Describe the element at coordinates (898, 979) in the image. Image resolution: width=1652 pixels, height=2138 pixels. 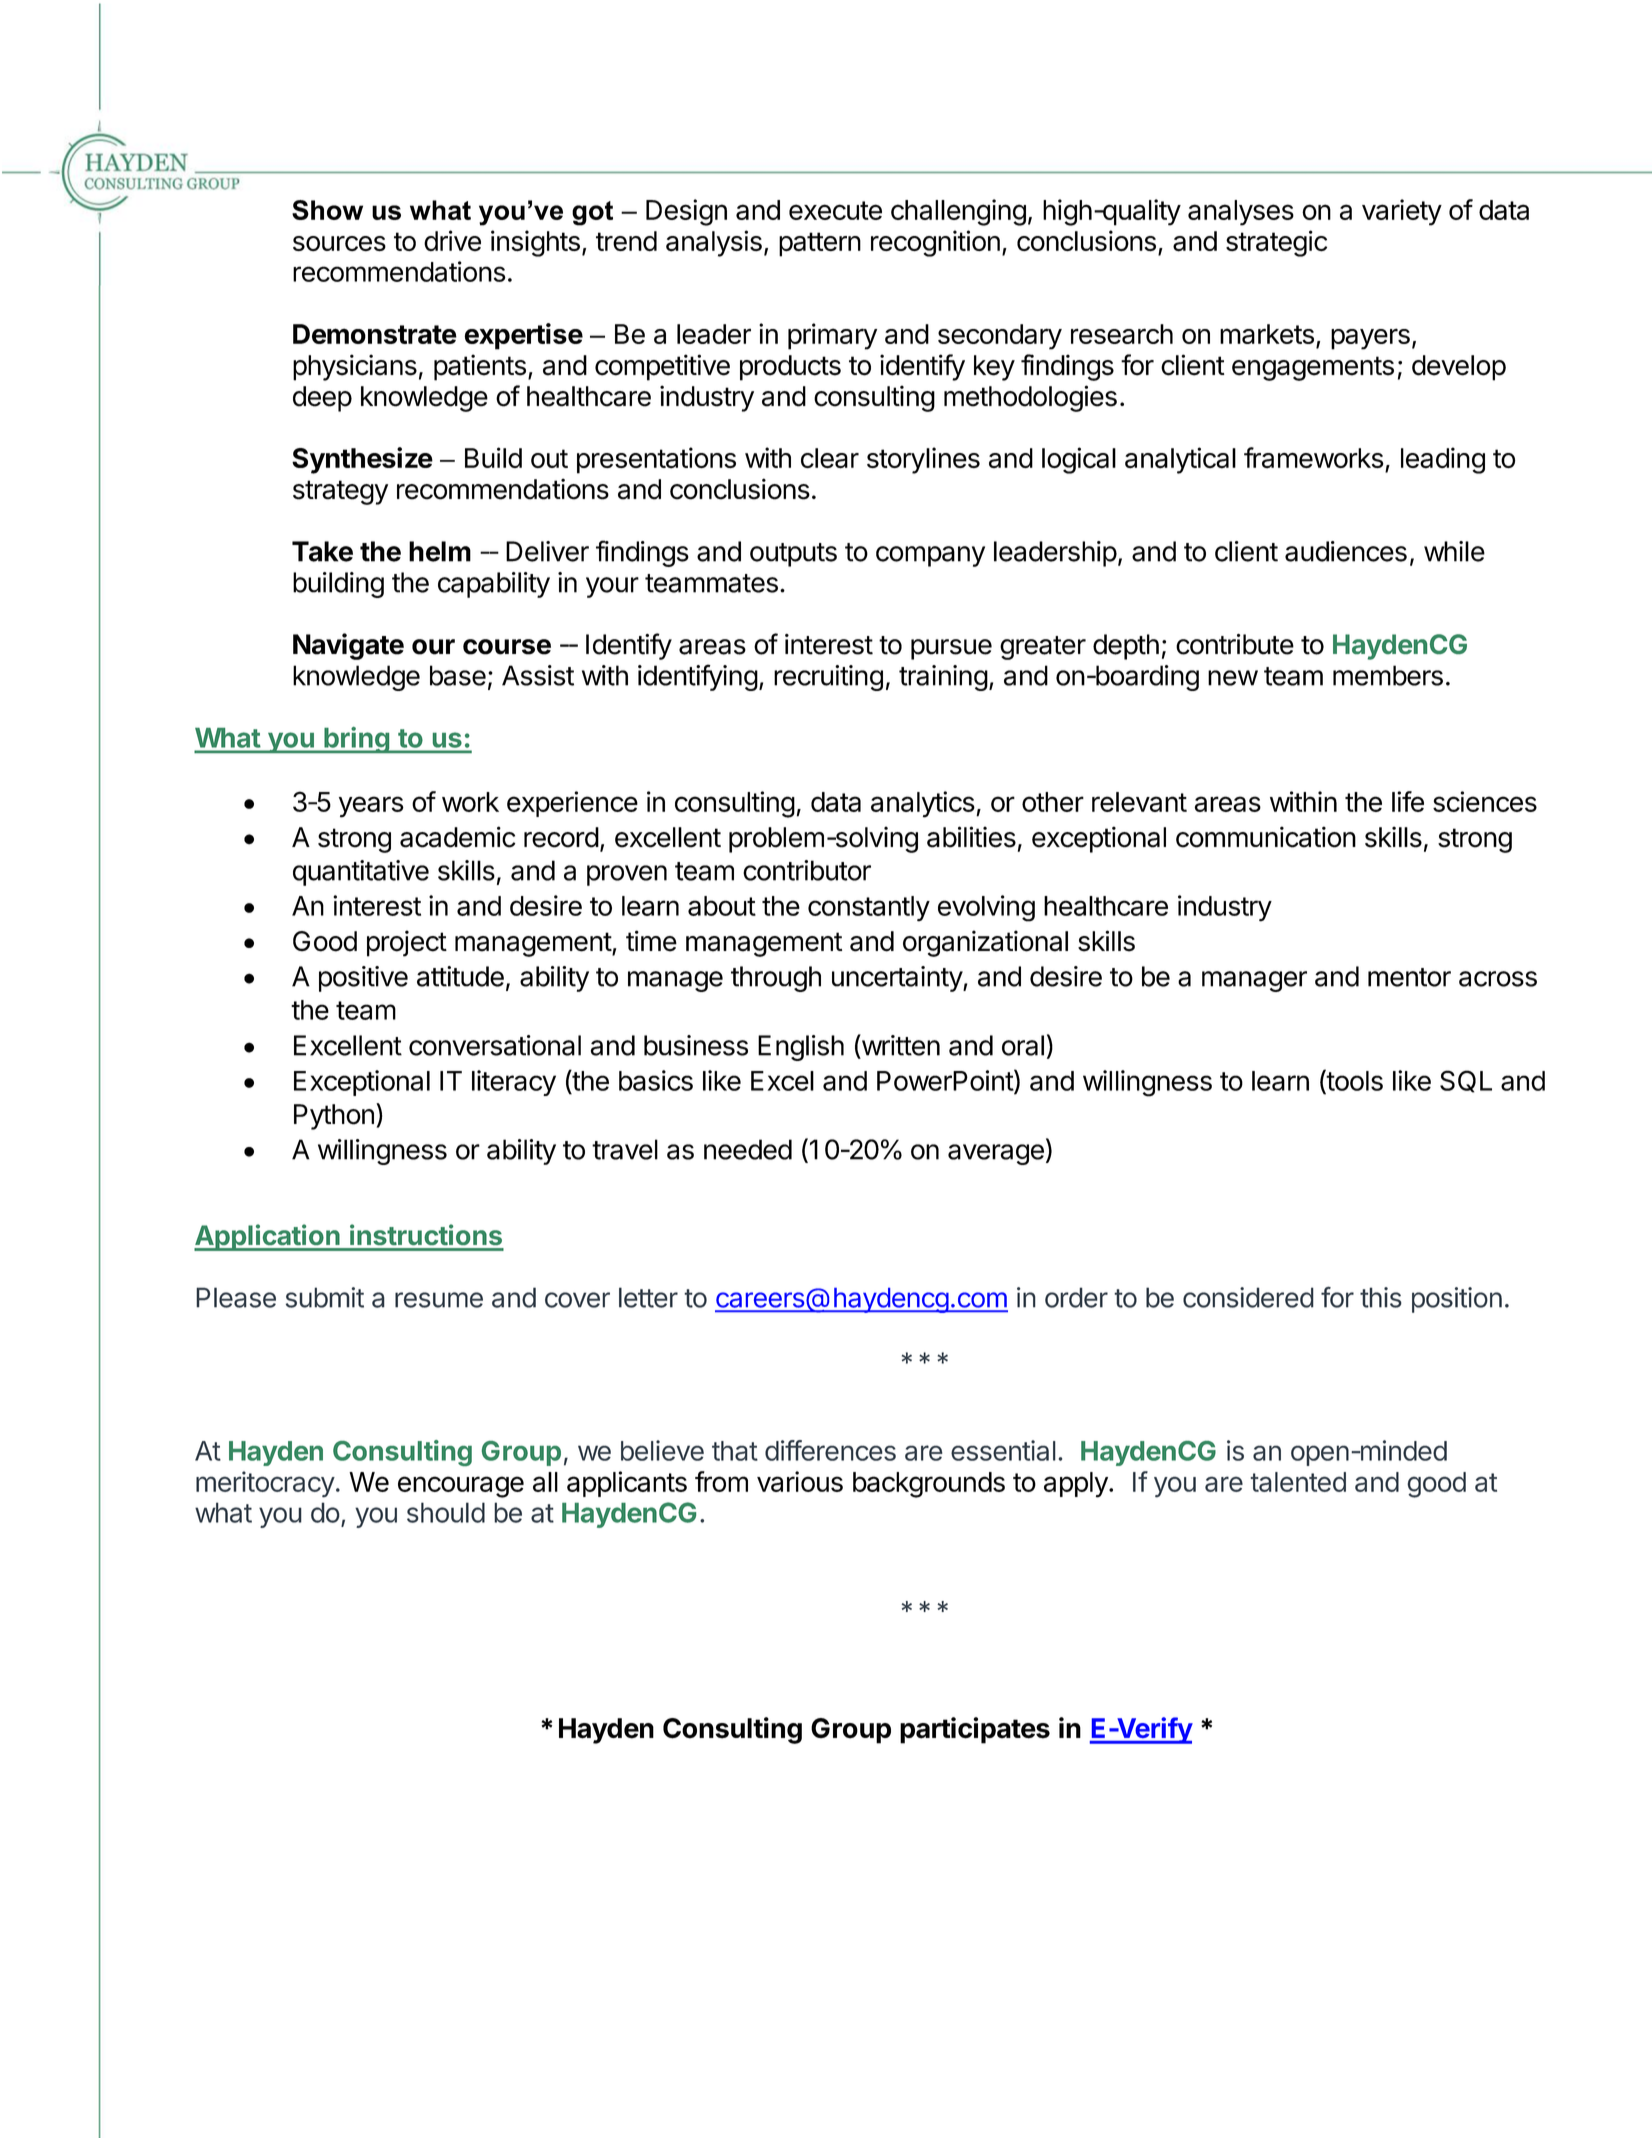
I see `uncertainty` at that location.
